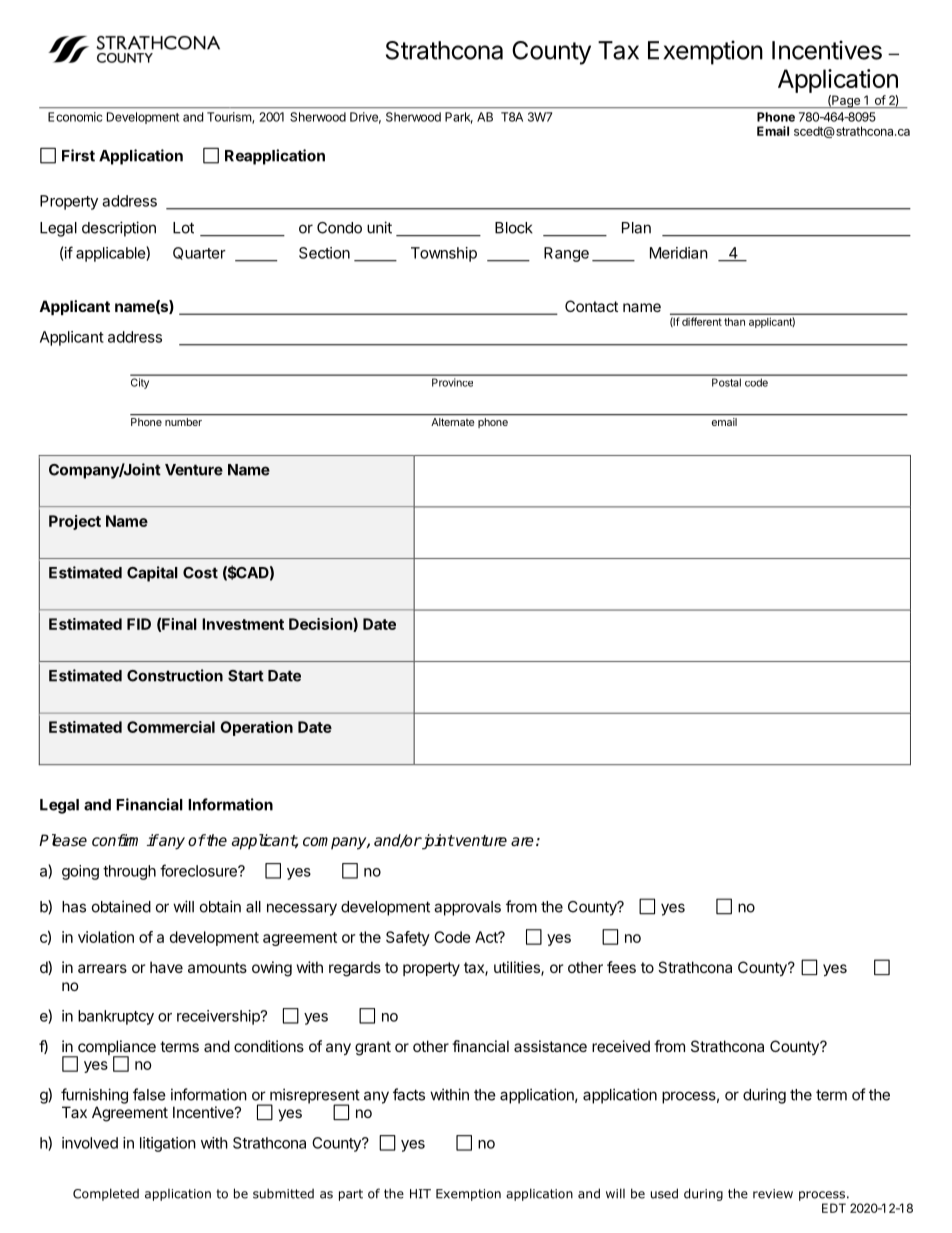 This document has width=952, height=1233. I want to click on are, so click(522, 841).
